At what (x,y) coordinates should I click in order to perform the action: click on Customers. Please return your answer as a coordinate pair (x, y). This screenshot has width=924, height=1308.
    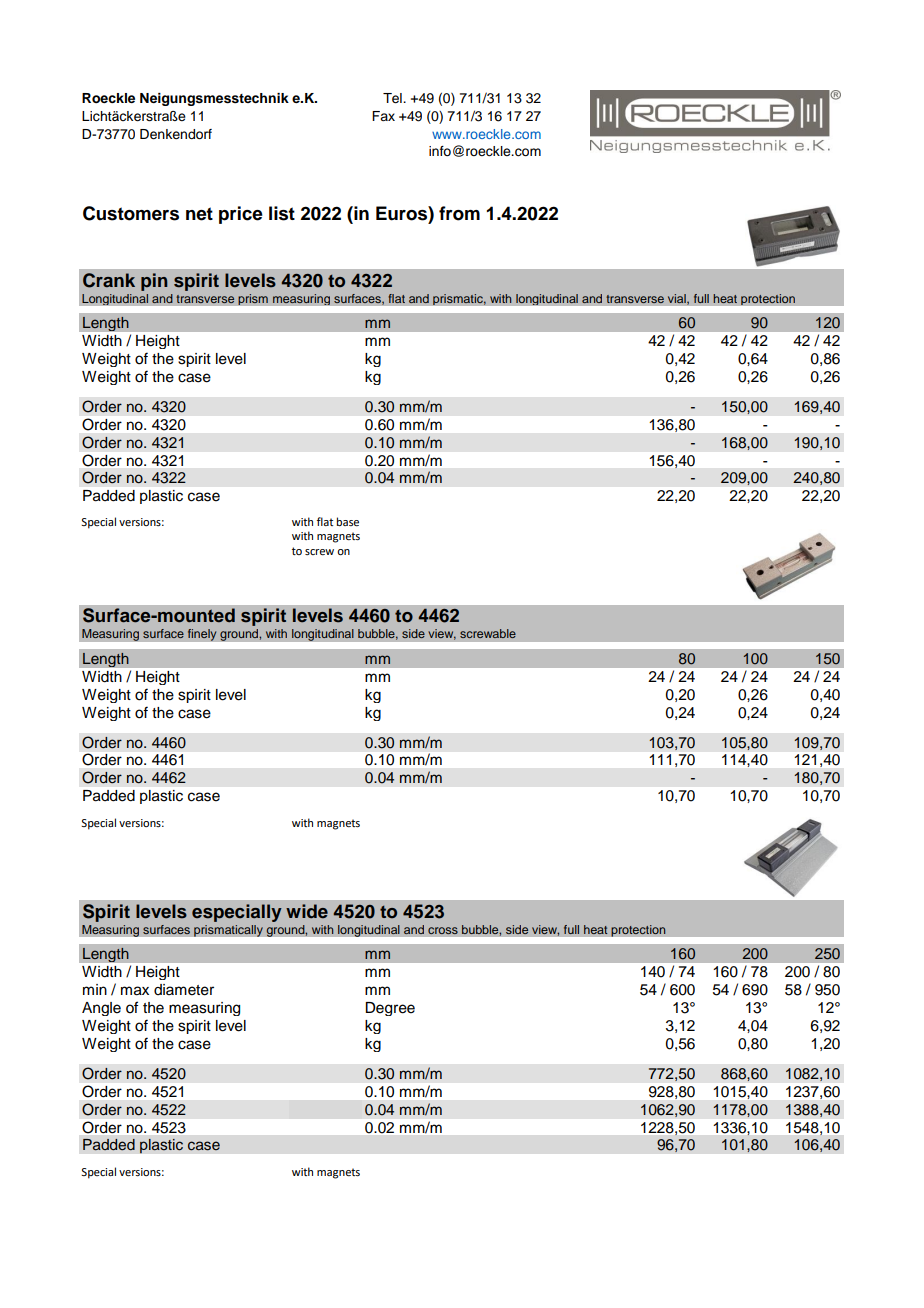
    Looking at the image, I should click on (131, 213).
